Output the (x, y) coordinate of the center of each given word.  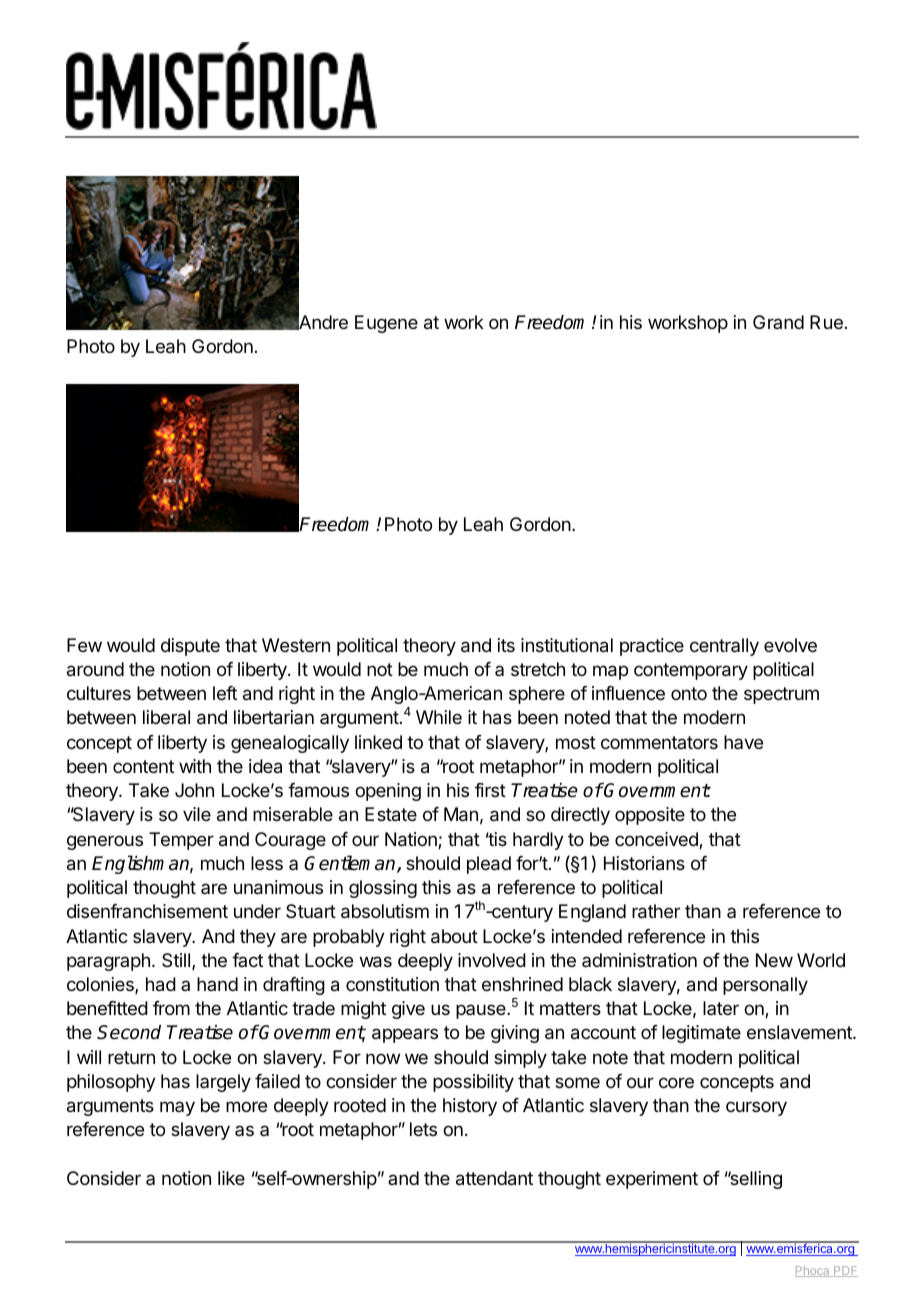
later (721, 1008)
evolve (790, 645)
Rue (826, 322)
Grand (778, 322)
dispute (190, 647)
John (194, 790)
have (743, 742)
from (171, 1008)
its (506, 645)
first (490, 790)
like (231, 1178)
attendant (494, 1178)
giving (515, 1034)
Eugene (386, 324)
